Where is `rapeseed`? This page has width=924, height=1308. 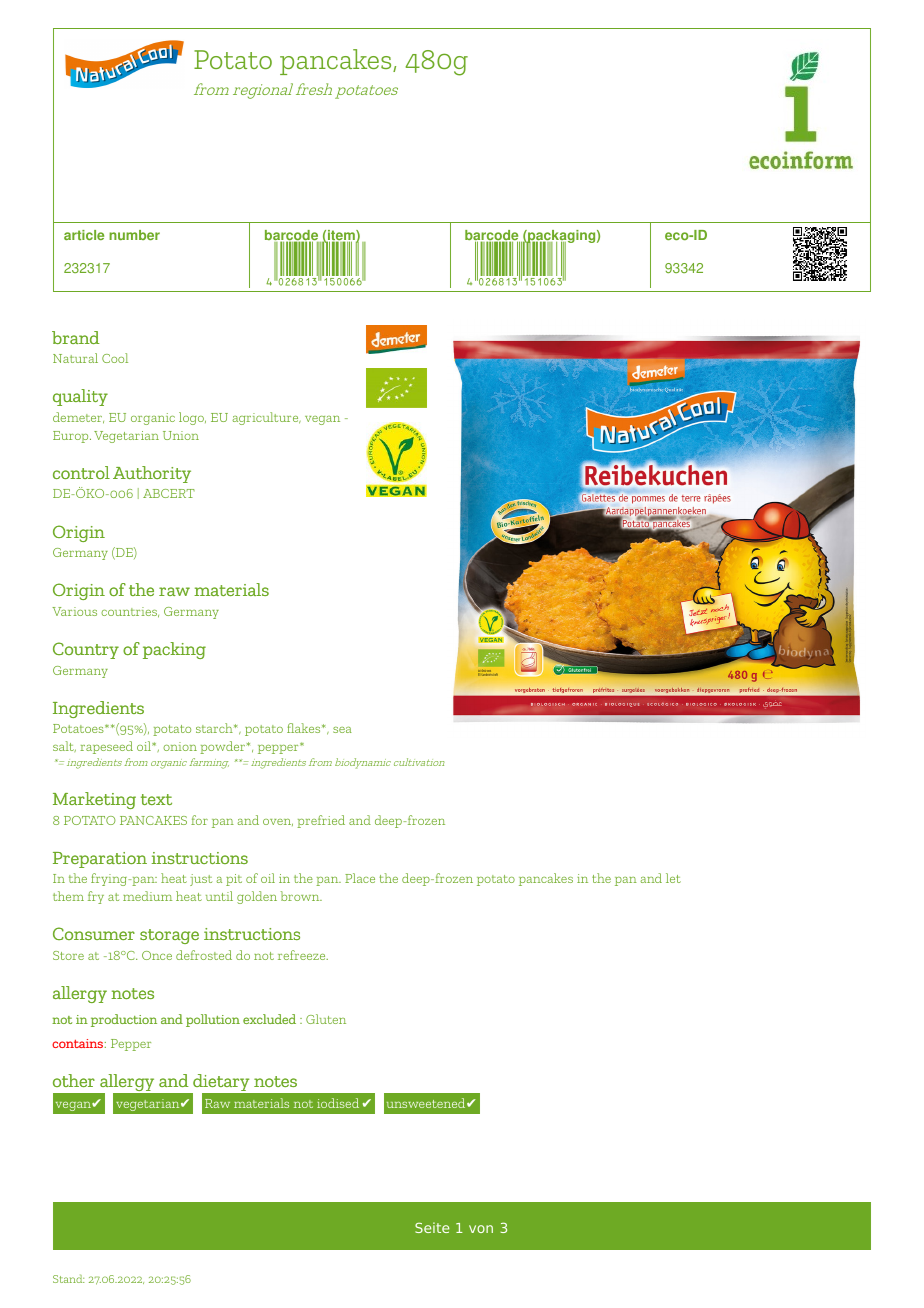 rapeseed is located at coordinates (106, 747).
